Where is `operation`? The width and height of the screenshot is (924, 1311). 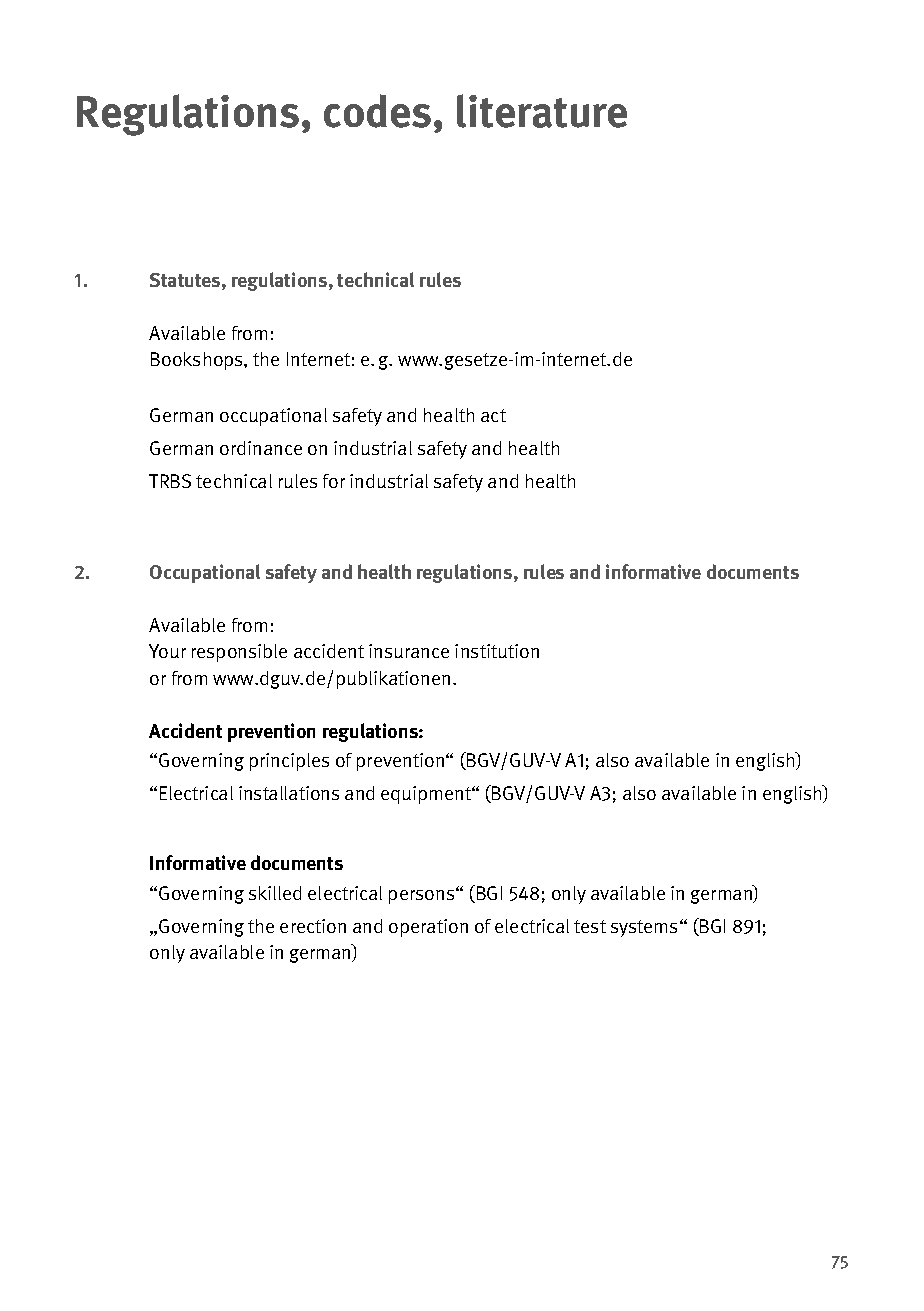 operation is located at coordinates (428, 928).
